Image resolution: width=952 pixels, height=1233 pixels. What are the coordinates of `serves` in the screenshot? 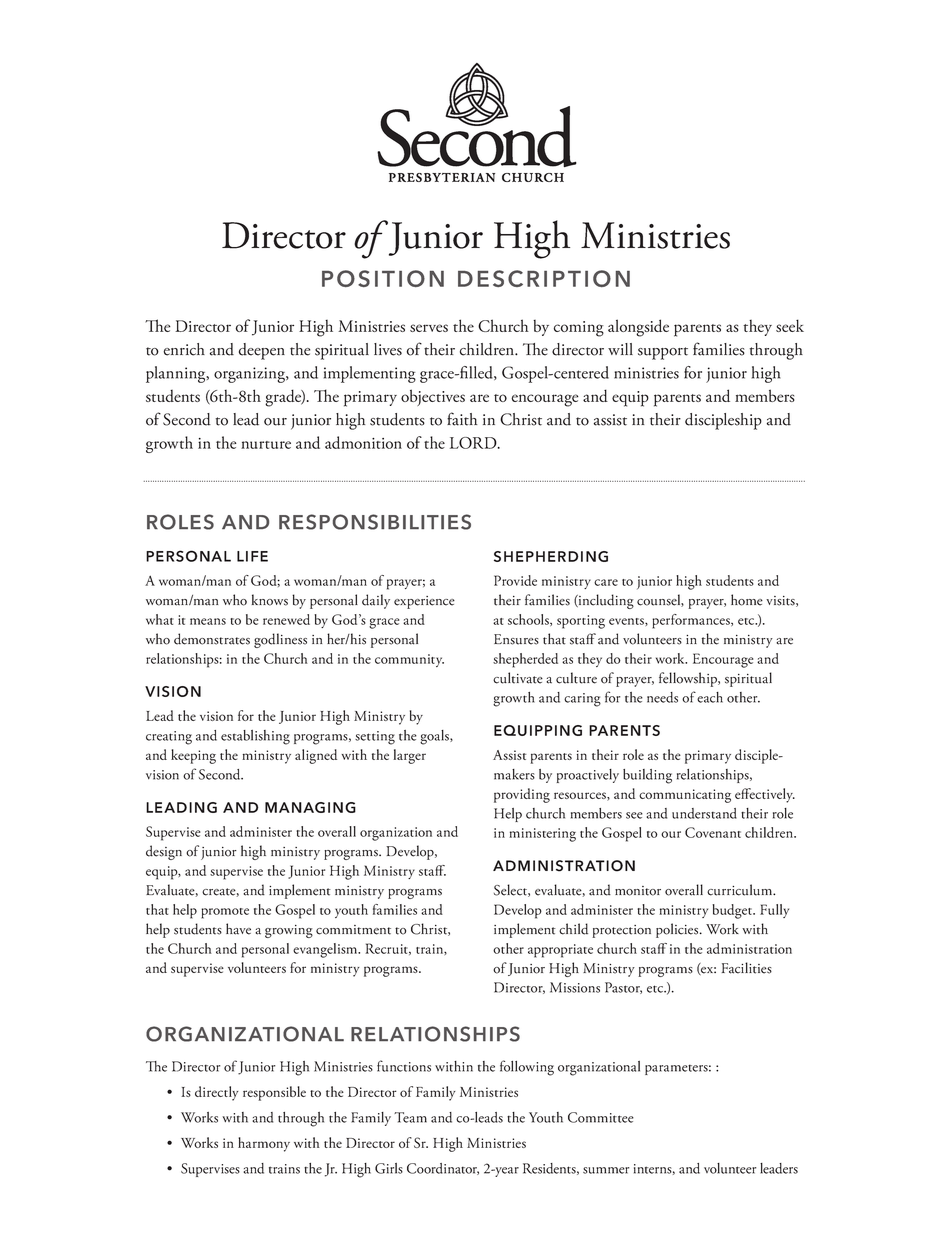 It's located at (429, 328).
